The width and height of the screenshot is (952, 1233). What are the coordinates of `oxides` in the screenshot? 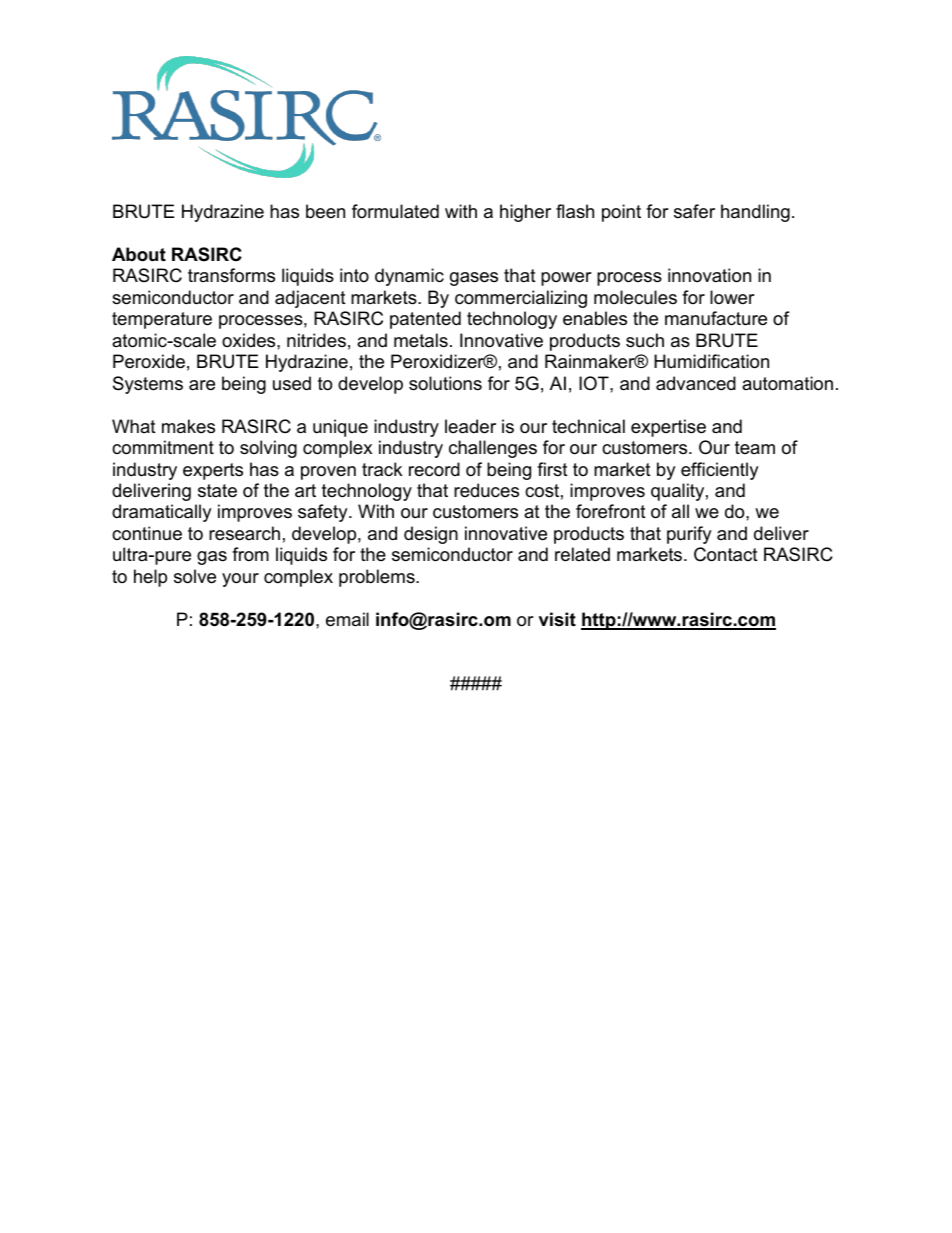 It's located at (250, 340).
